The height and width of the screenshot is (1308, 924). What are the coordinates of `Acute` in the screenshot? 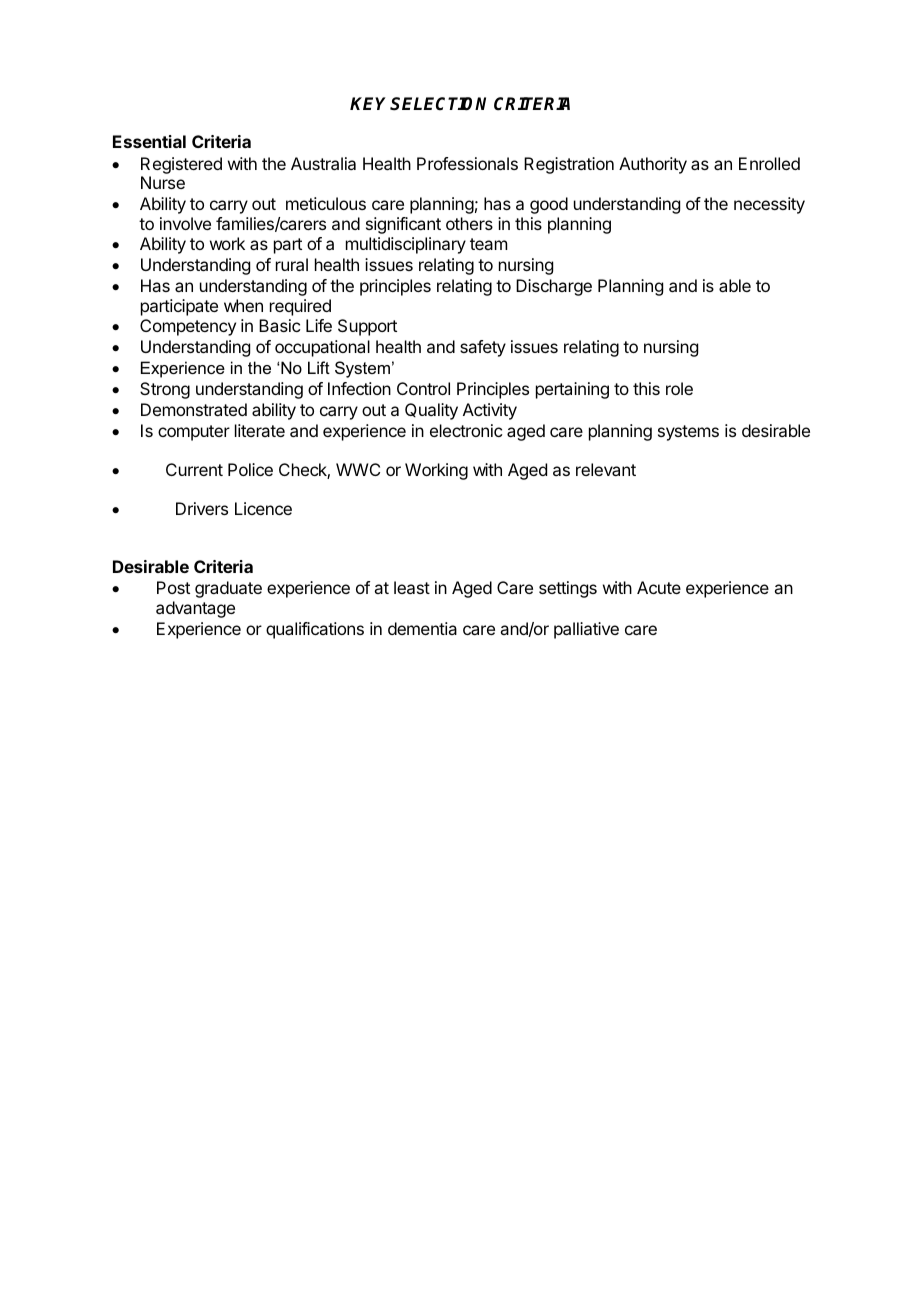 It's located at (659, 587).
